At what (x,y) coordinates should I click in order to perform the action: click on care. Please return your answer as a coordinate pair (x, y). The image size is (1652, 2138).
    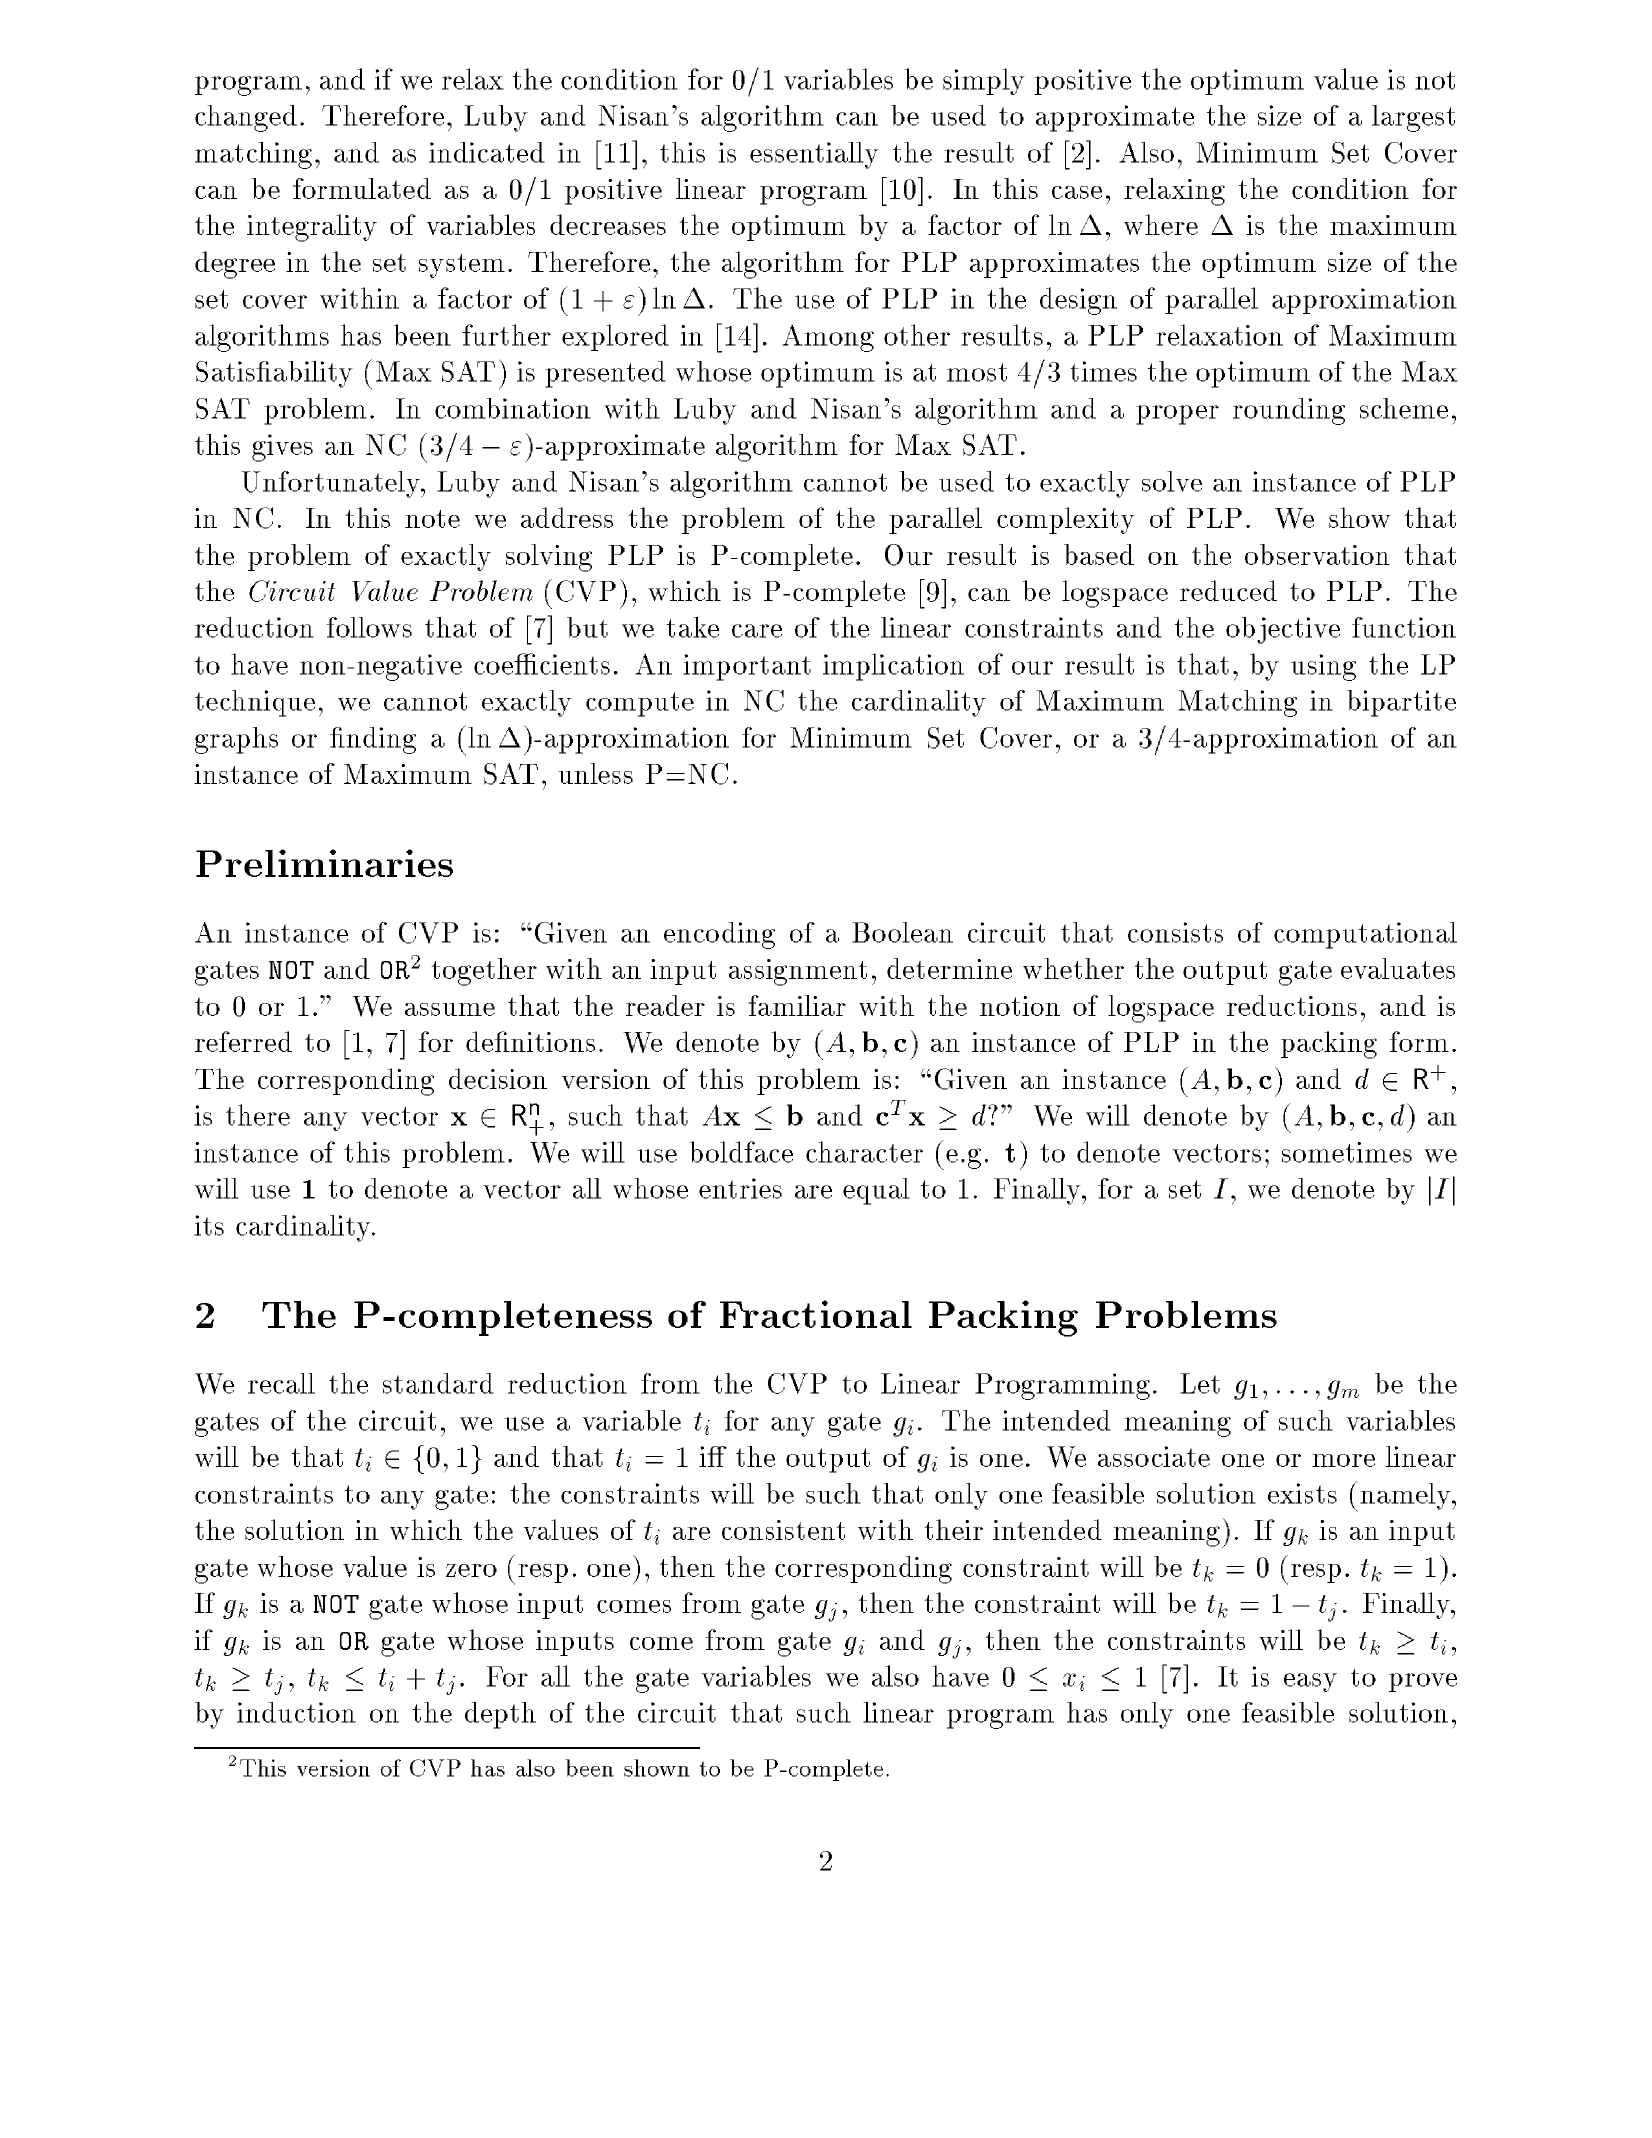
    Looking at the image, I should click on (757, 631).
